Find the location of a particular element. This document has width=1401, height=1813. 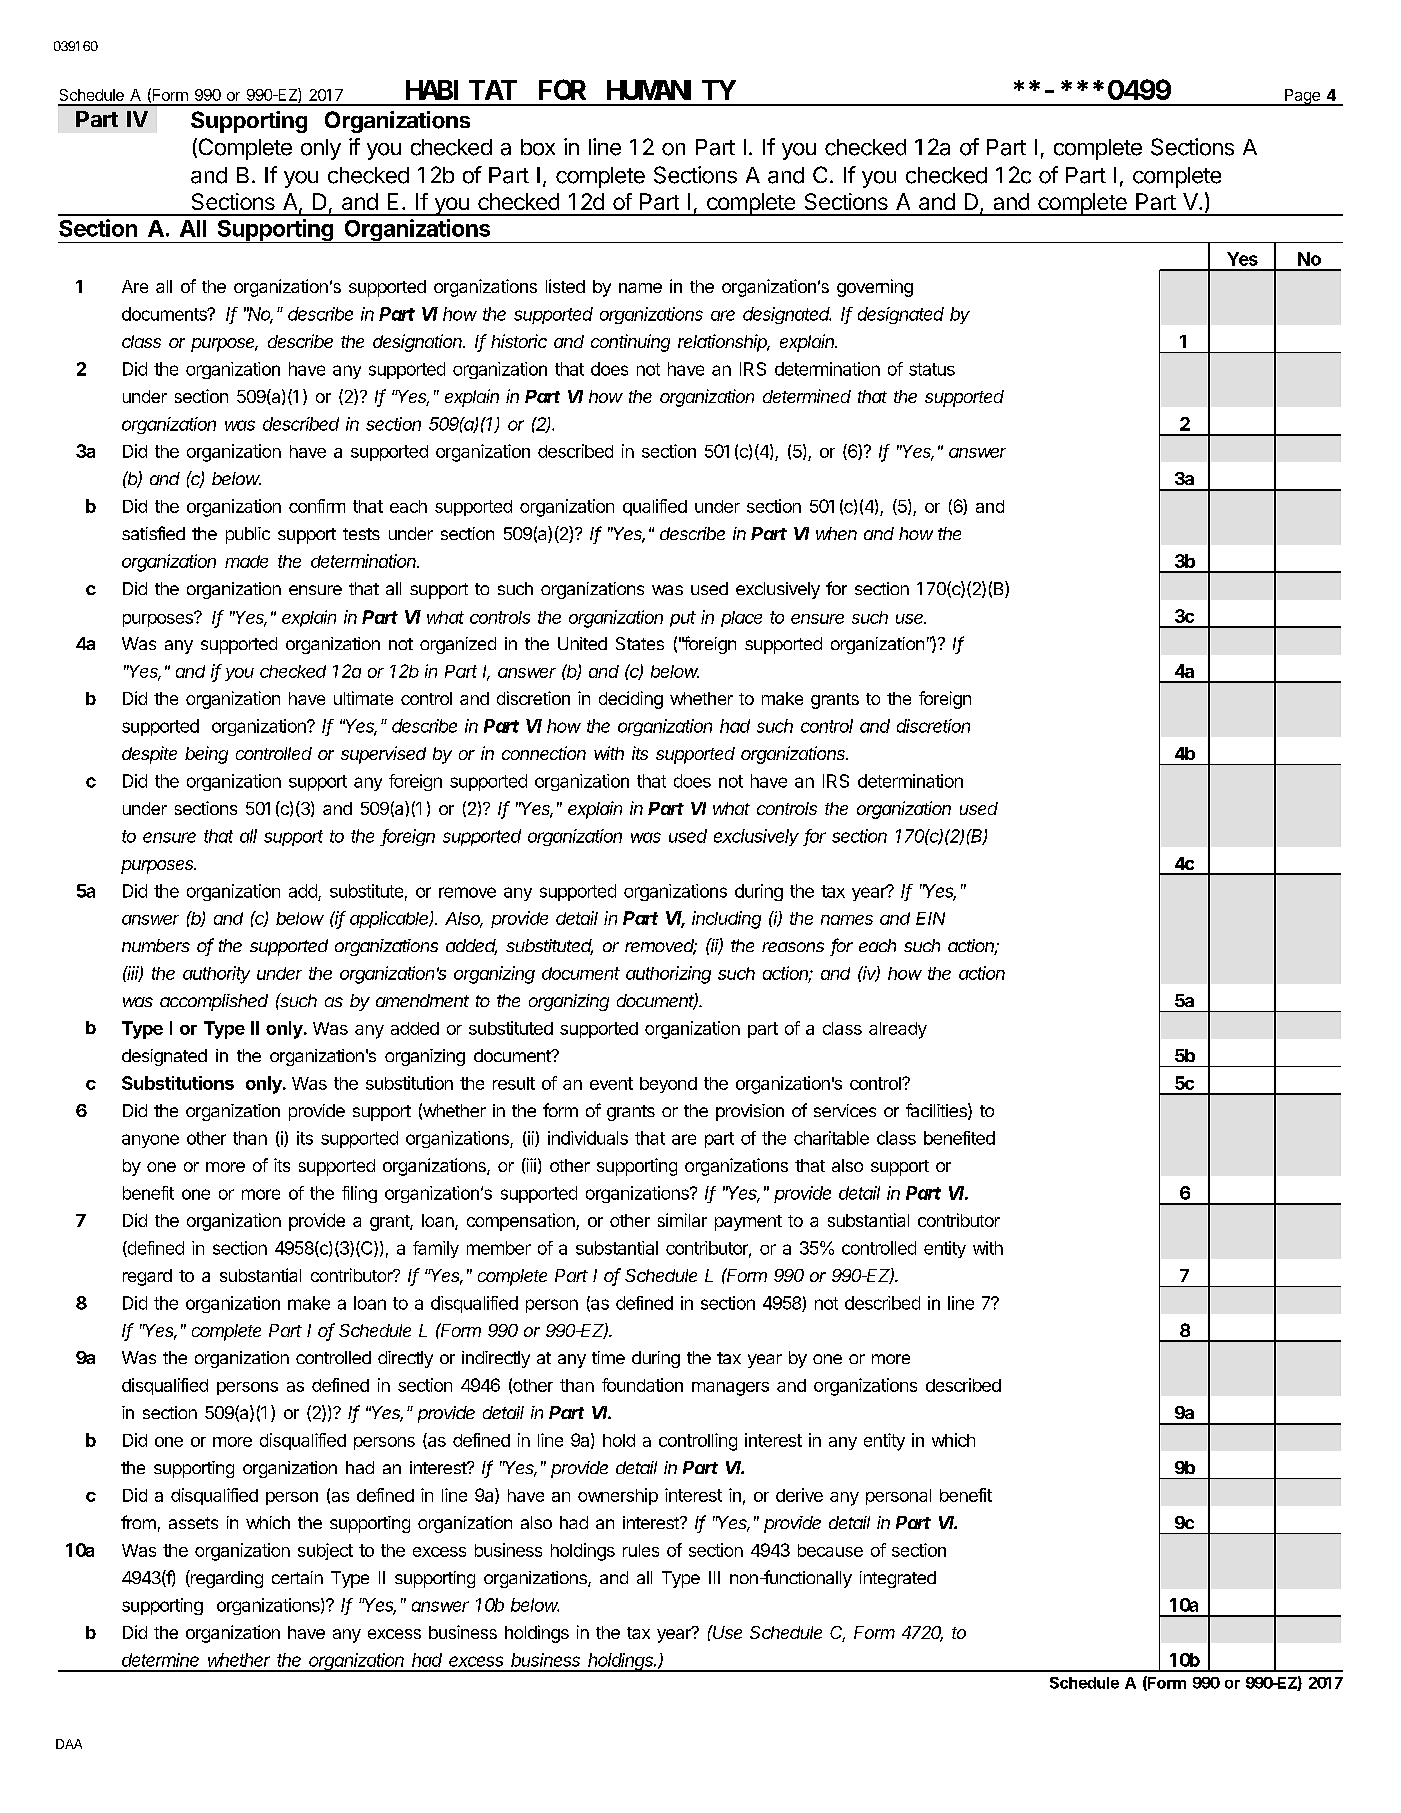

rules is located at coordinates (641, 1550).
